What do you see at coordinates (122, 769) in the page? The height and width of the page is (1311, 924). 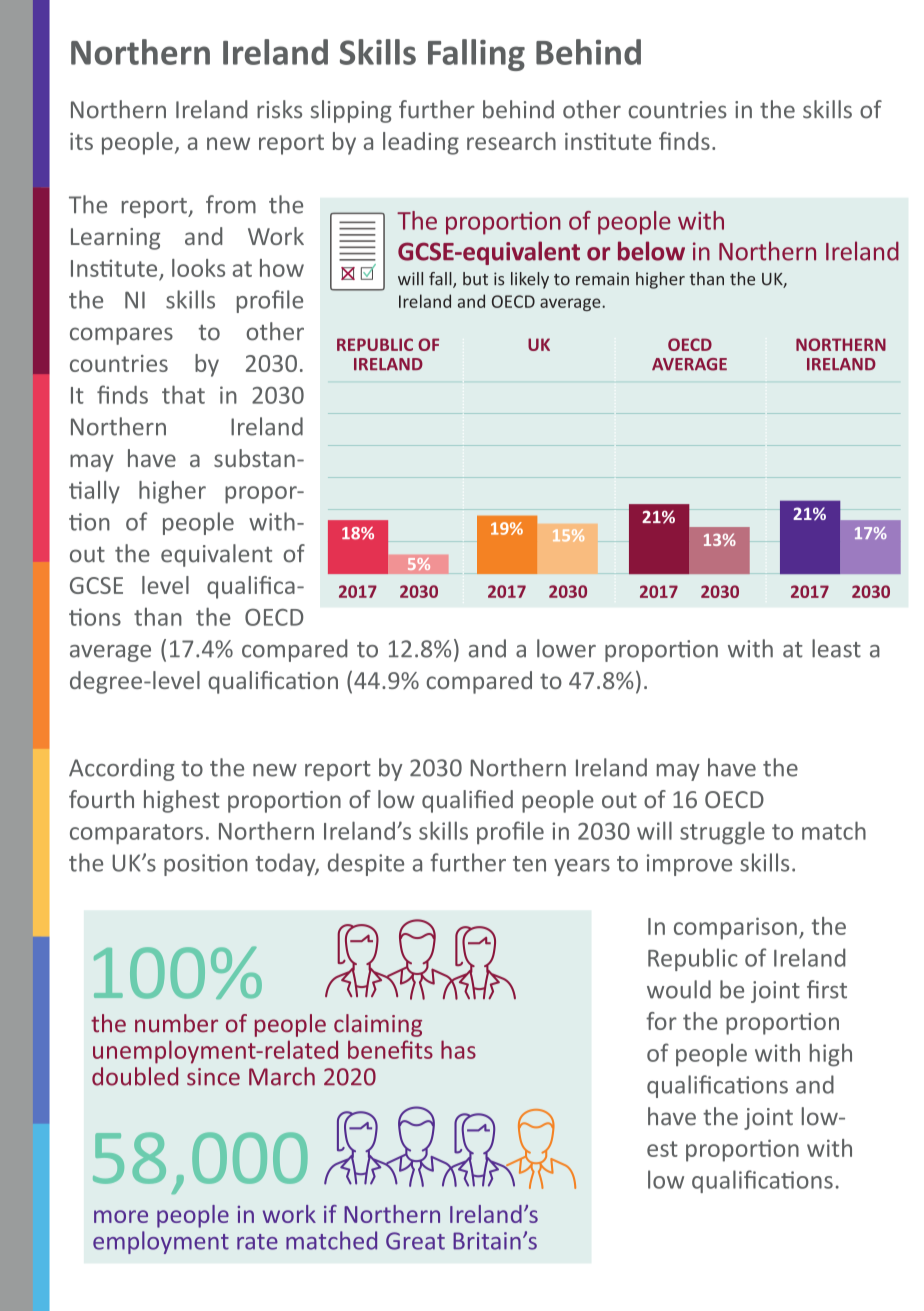 I see `According` at bounding box center [122, 769].
